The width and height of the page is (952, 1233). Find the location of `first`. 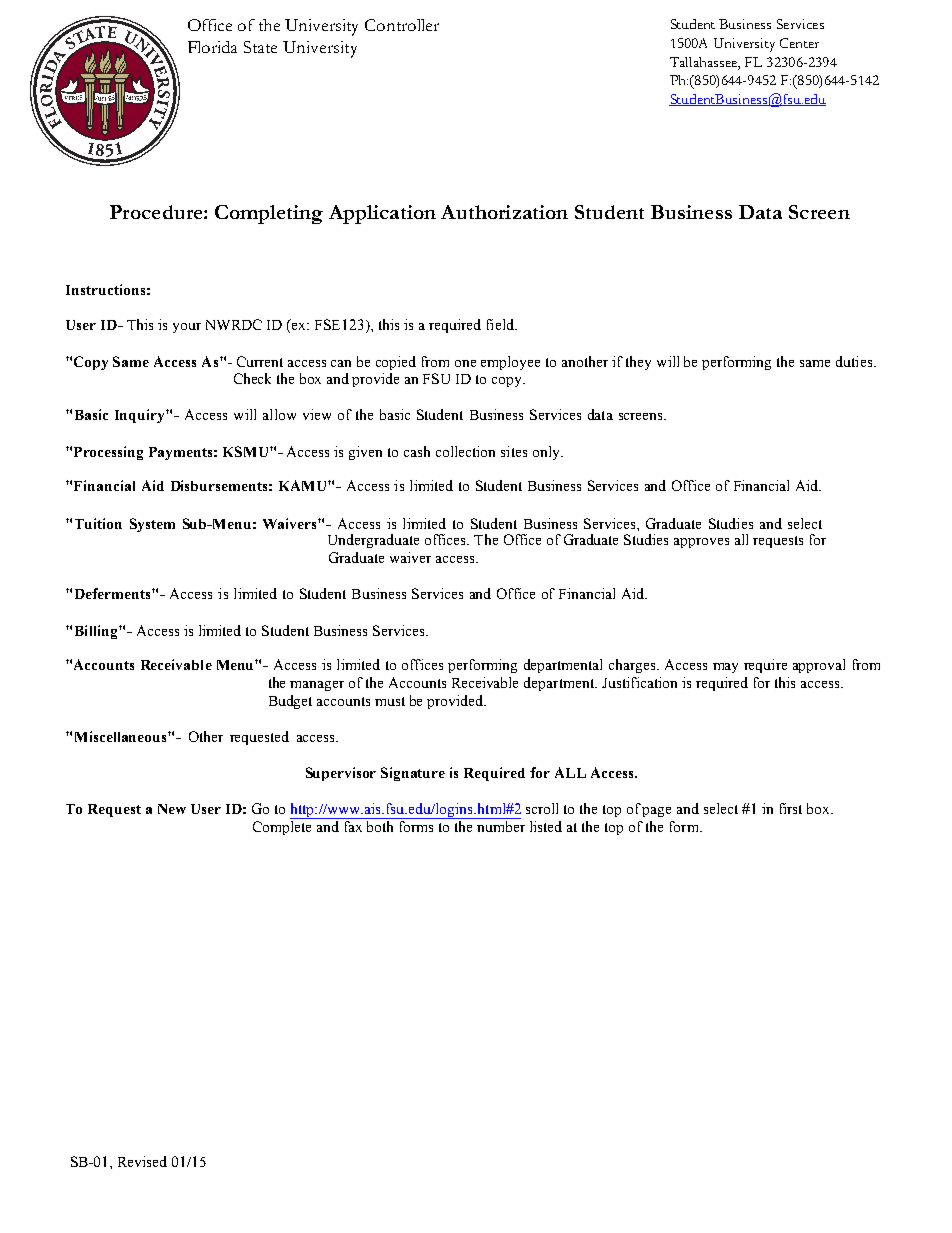

first is located at coordinates (791, 808).
